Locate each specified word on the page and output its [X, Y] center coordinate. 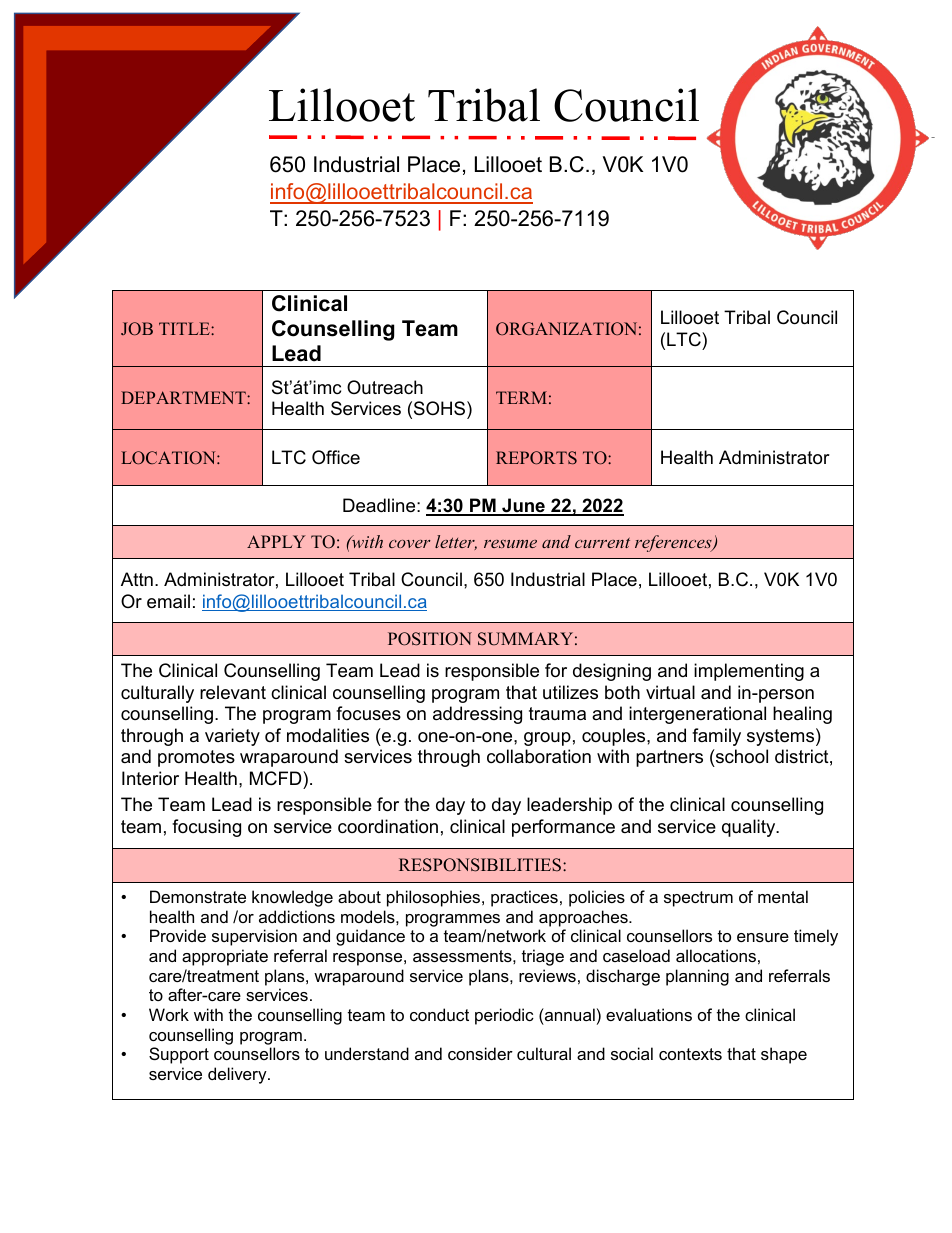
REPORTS [536, 458]
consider [480, 1053]
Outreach [385, 387]
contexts [690, 1054]
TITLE [185, 328]
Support [179, 1055]
